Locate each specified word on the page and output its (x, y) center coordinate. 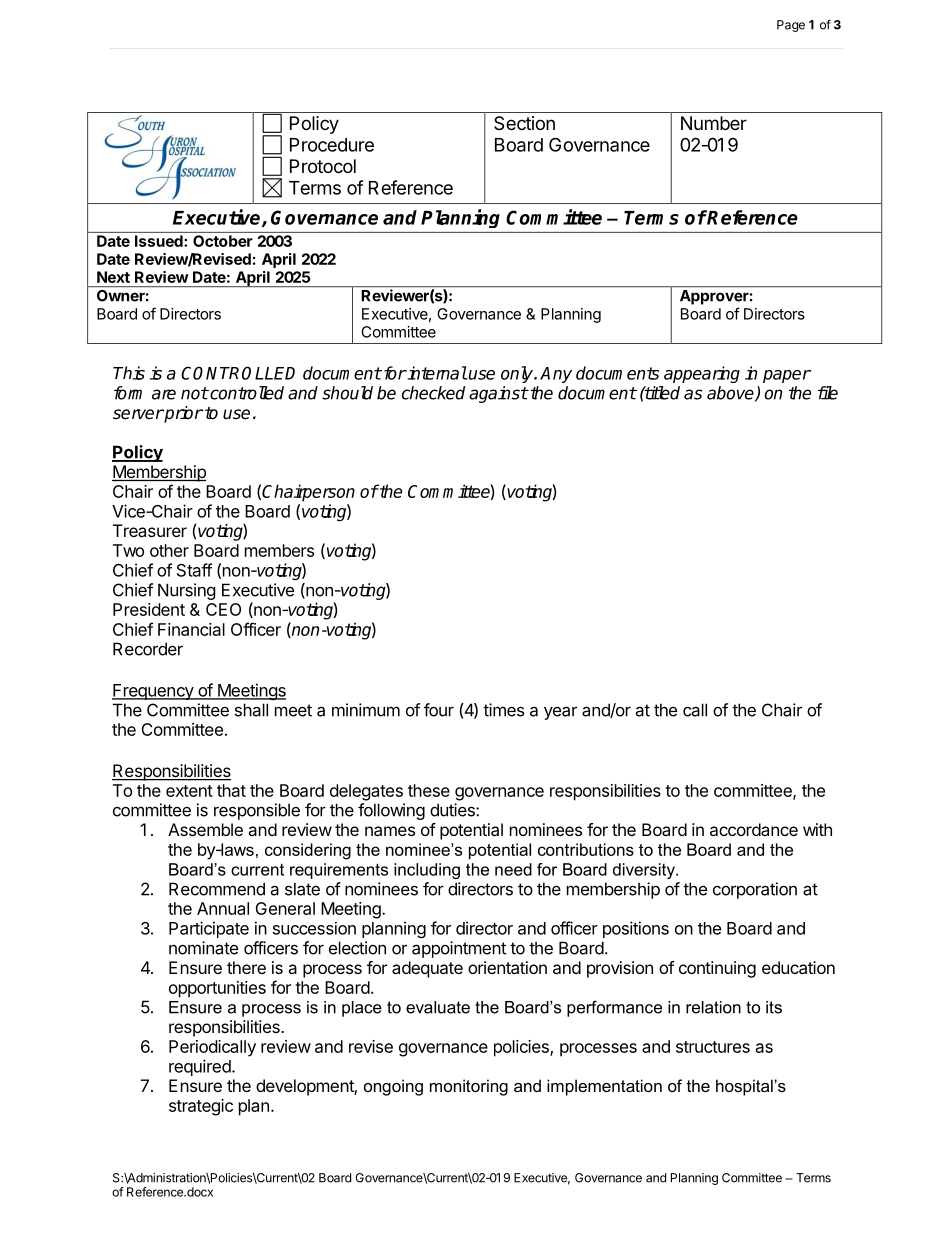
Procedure (332, 145)
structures (713, 1047)
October (223, 241)
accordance (754, 829)
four (439, 710)
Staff (194, 570)
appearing (702, 374)
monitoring (469, 1087)
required (200, 1067)
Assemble (205, 829)
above (731, 394)
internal (436, 373)
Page (791, 26)
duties (453, 810)
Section (524, 123)
